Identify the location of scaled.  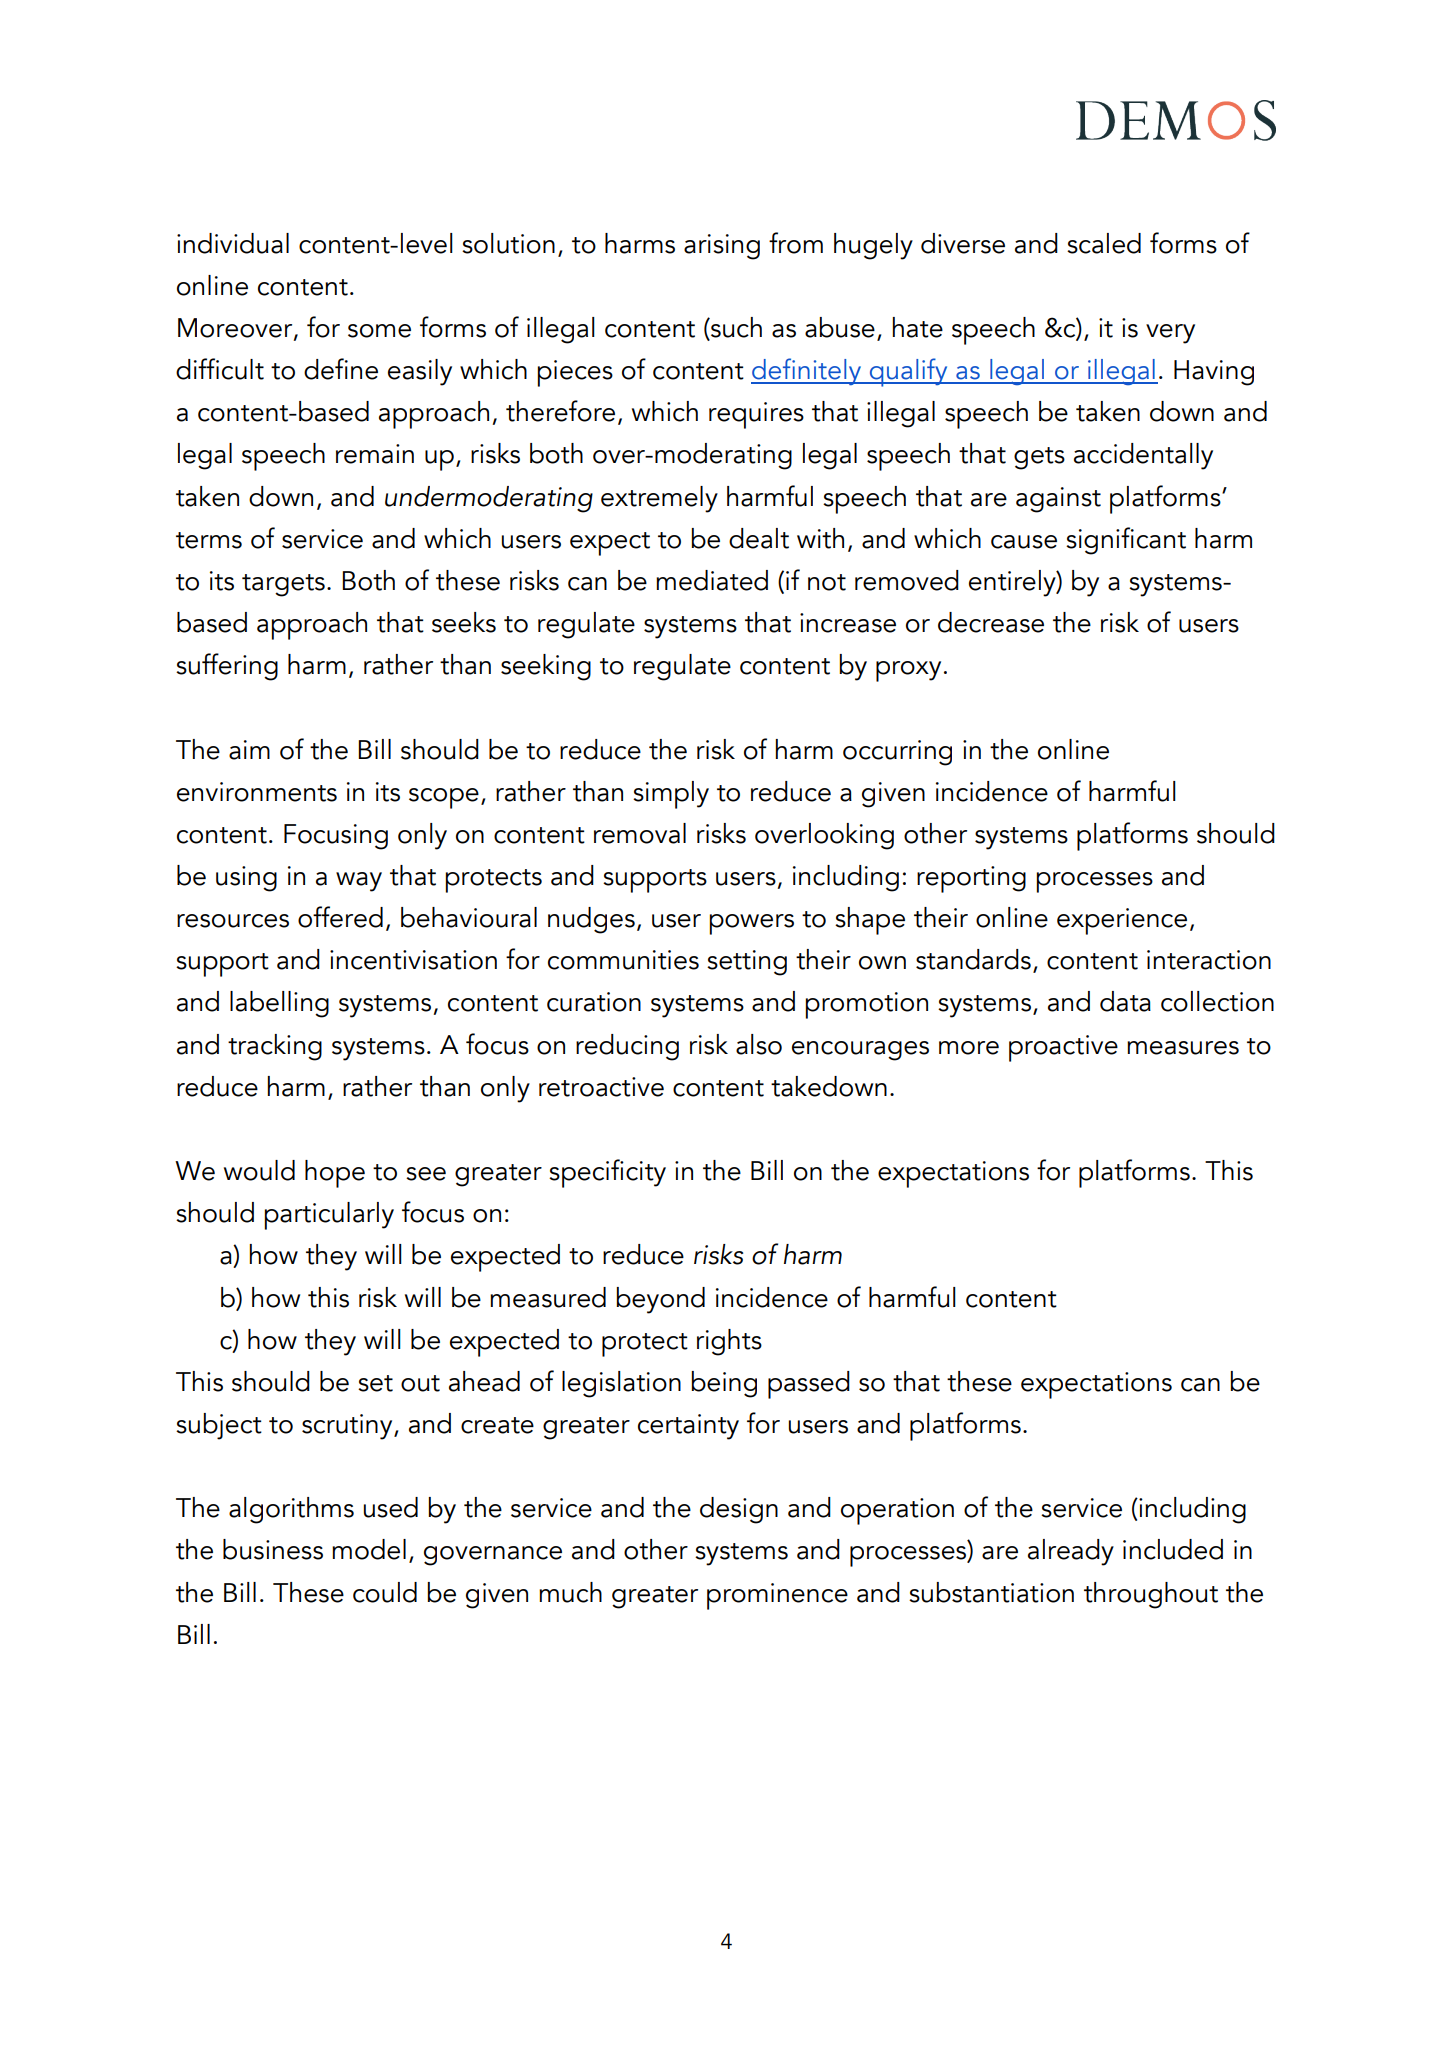
(1104, 243).
